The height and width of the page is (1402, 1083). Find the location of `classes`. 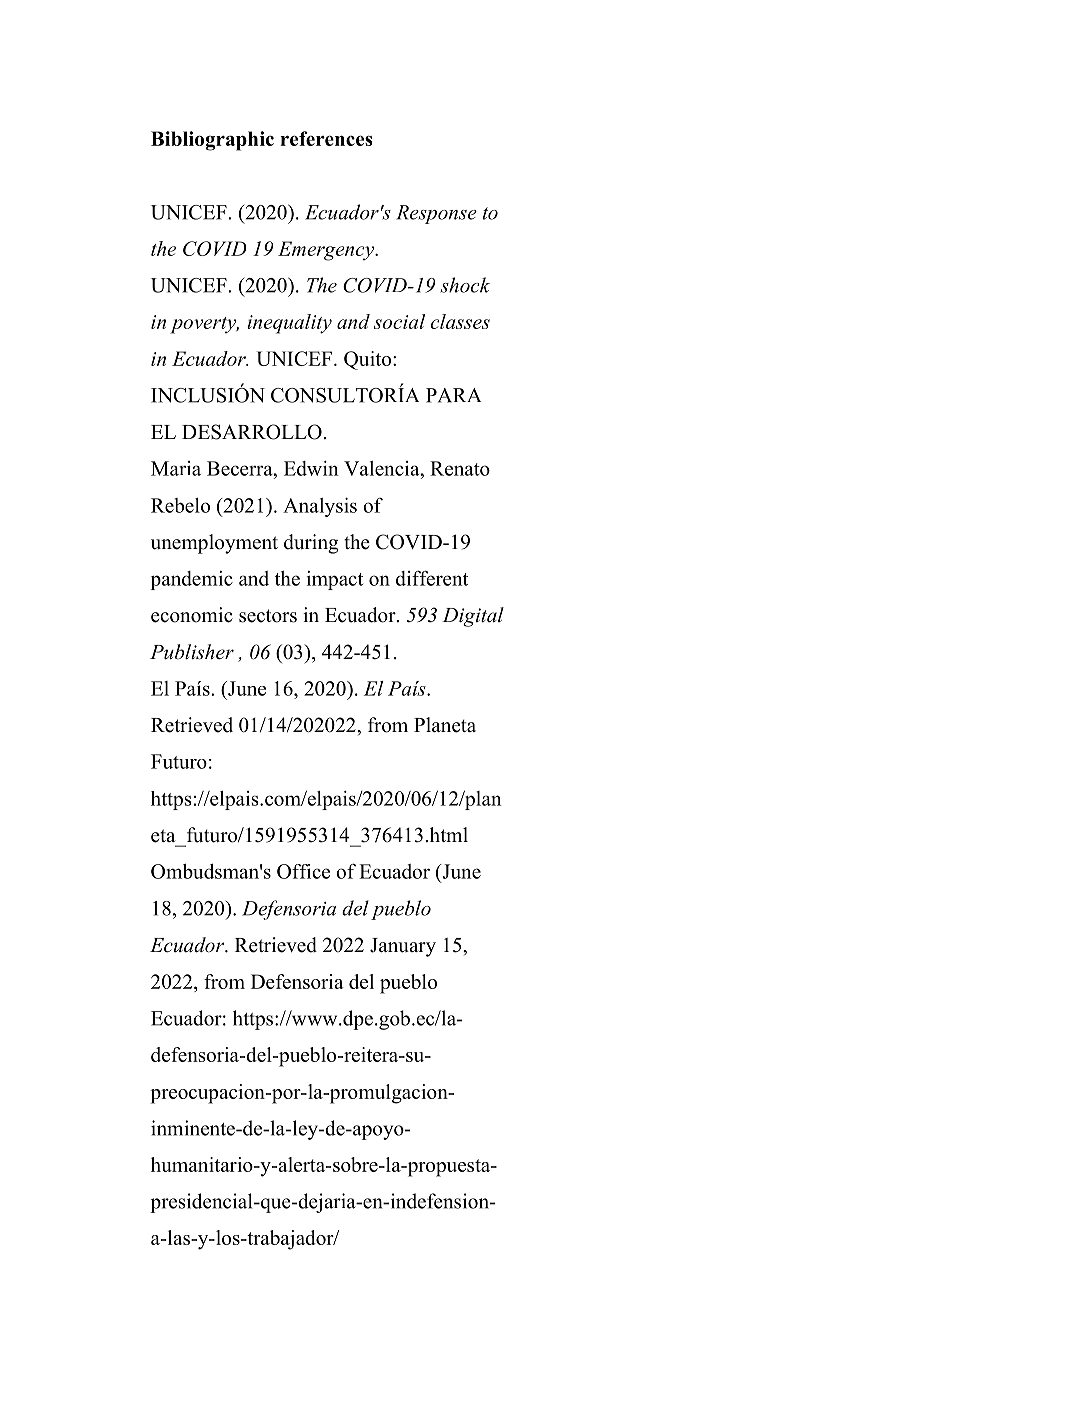

classes is located at coordinates (460, 321).
